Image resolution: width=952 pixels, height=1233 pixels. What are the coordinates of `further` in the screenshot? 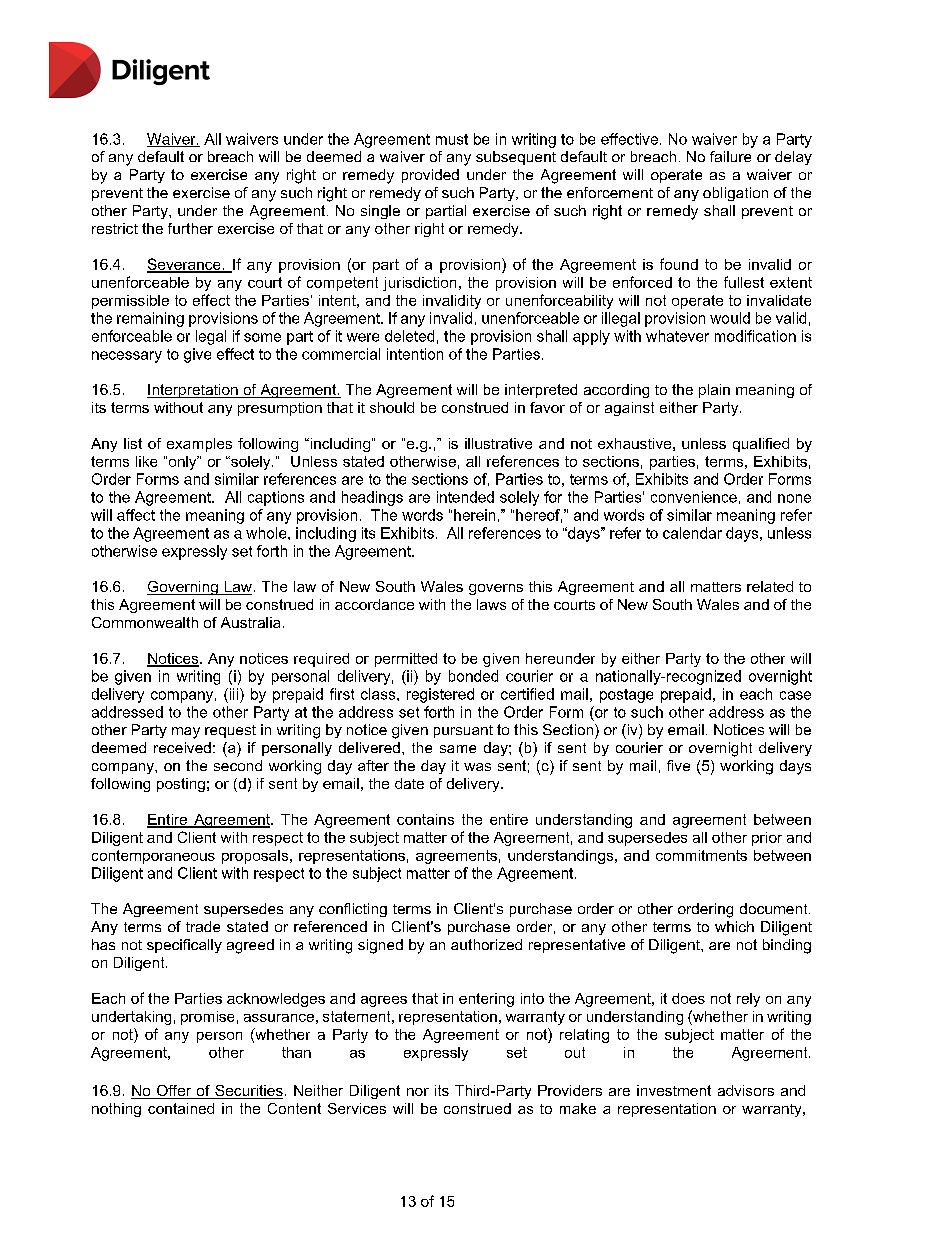 It's located at (190, 228).
